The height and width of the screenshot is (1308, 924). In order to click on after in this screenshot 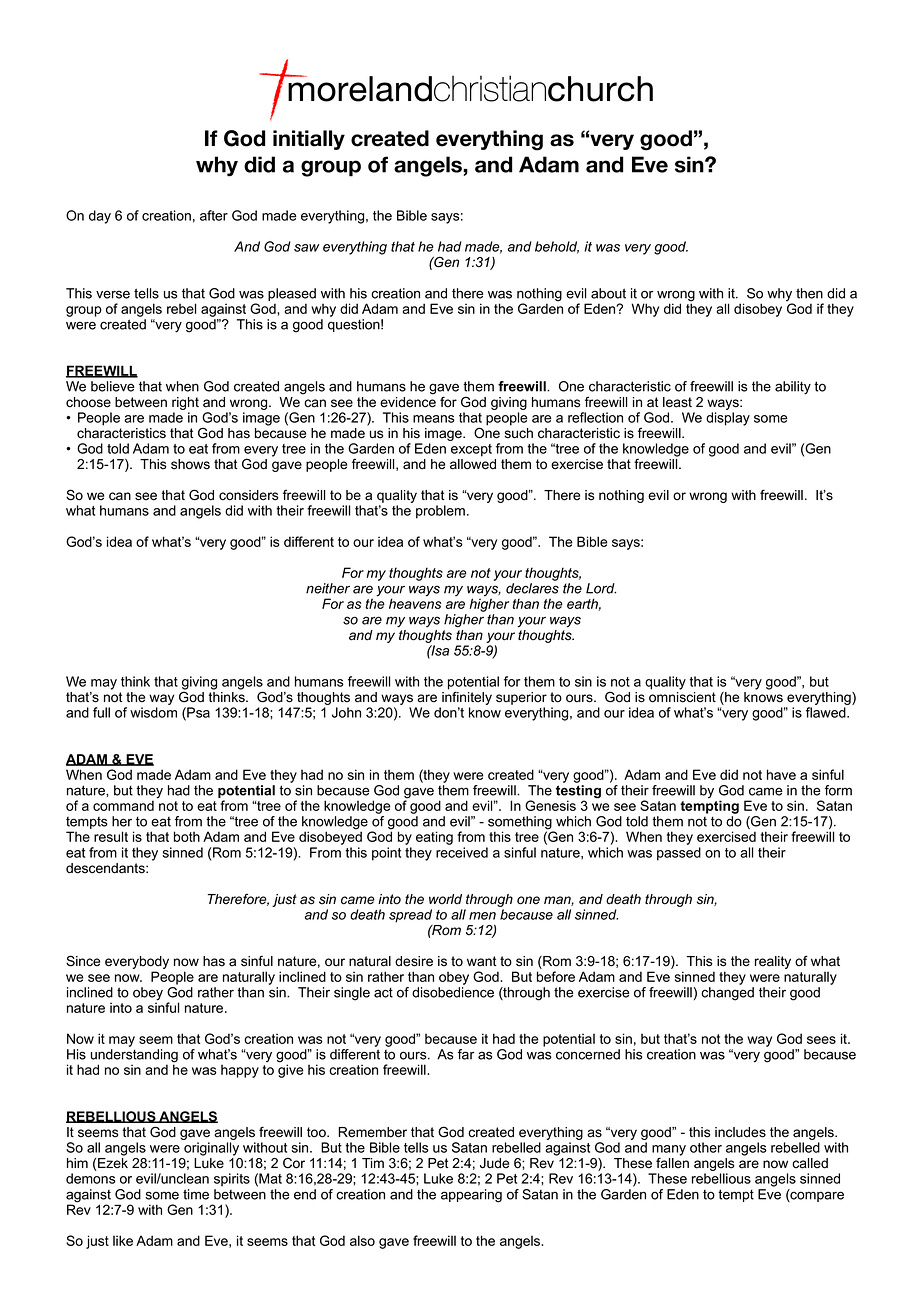, I will do `click(214, 215)`.
